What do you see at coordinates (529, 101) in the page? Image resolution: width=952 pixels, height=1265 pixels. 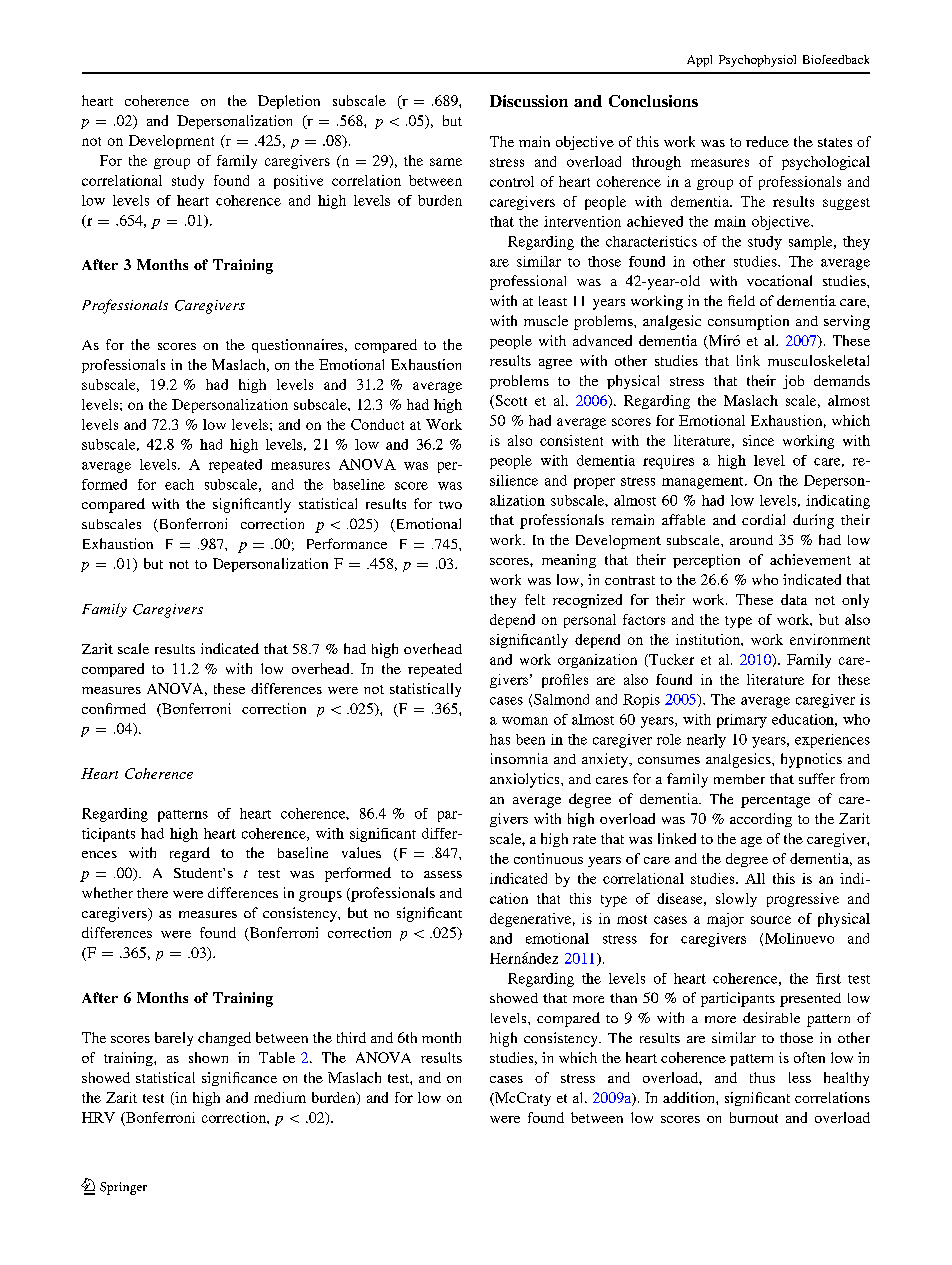 I see `Discussion` at bounding box center [529, 101].
